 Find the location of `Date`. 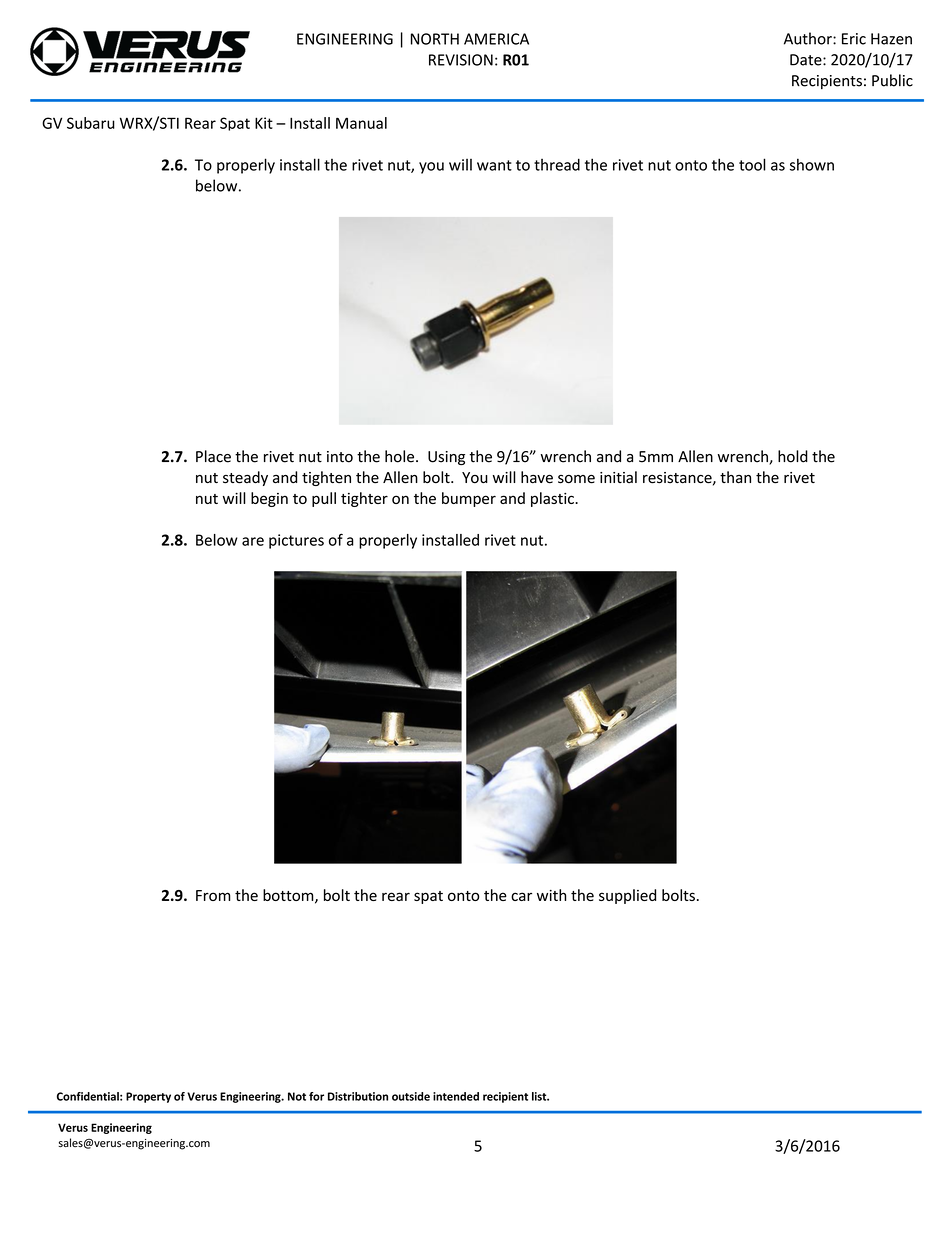

Date is located at coordinates (807, 60).
